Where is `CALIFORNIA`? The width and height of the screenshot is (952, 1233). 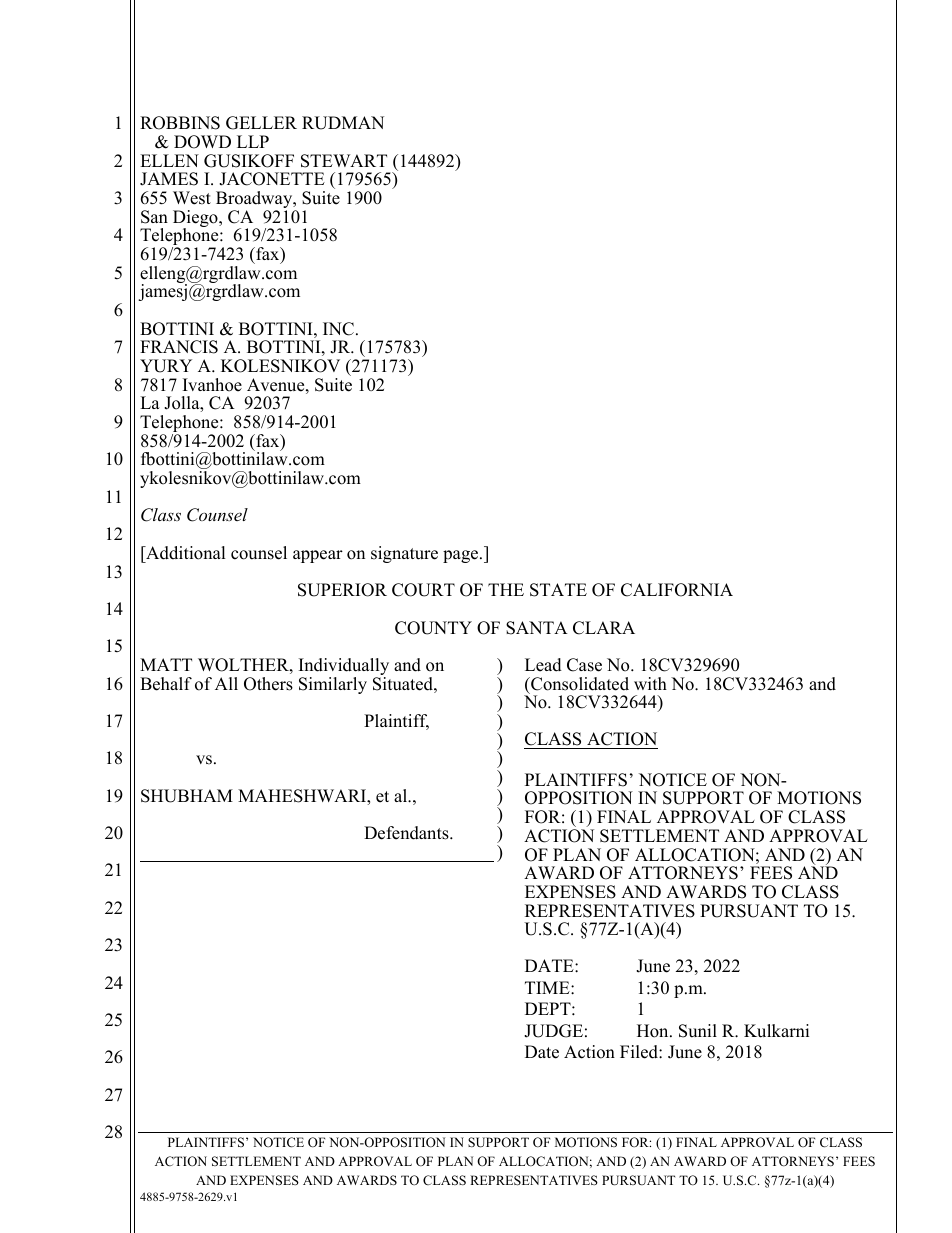
CALIFORNIA is located at coordinates (677, 590).
